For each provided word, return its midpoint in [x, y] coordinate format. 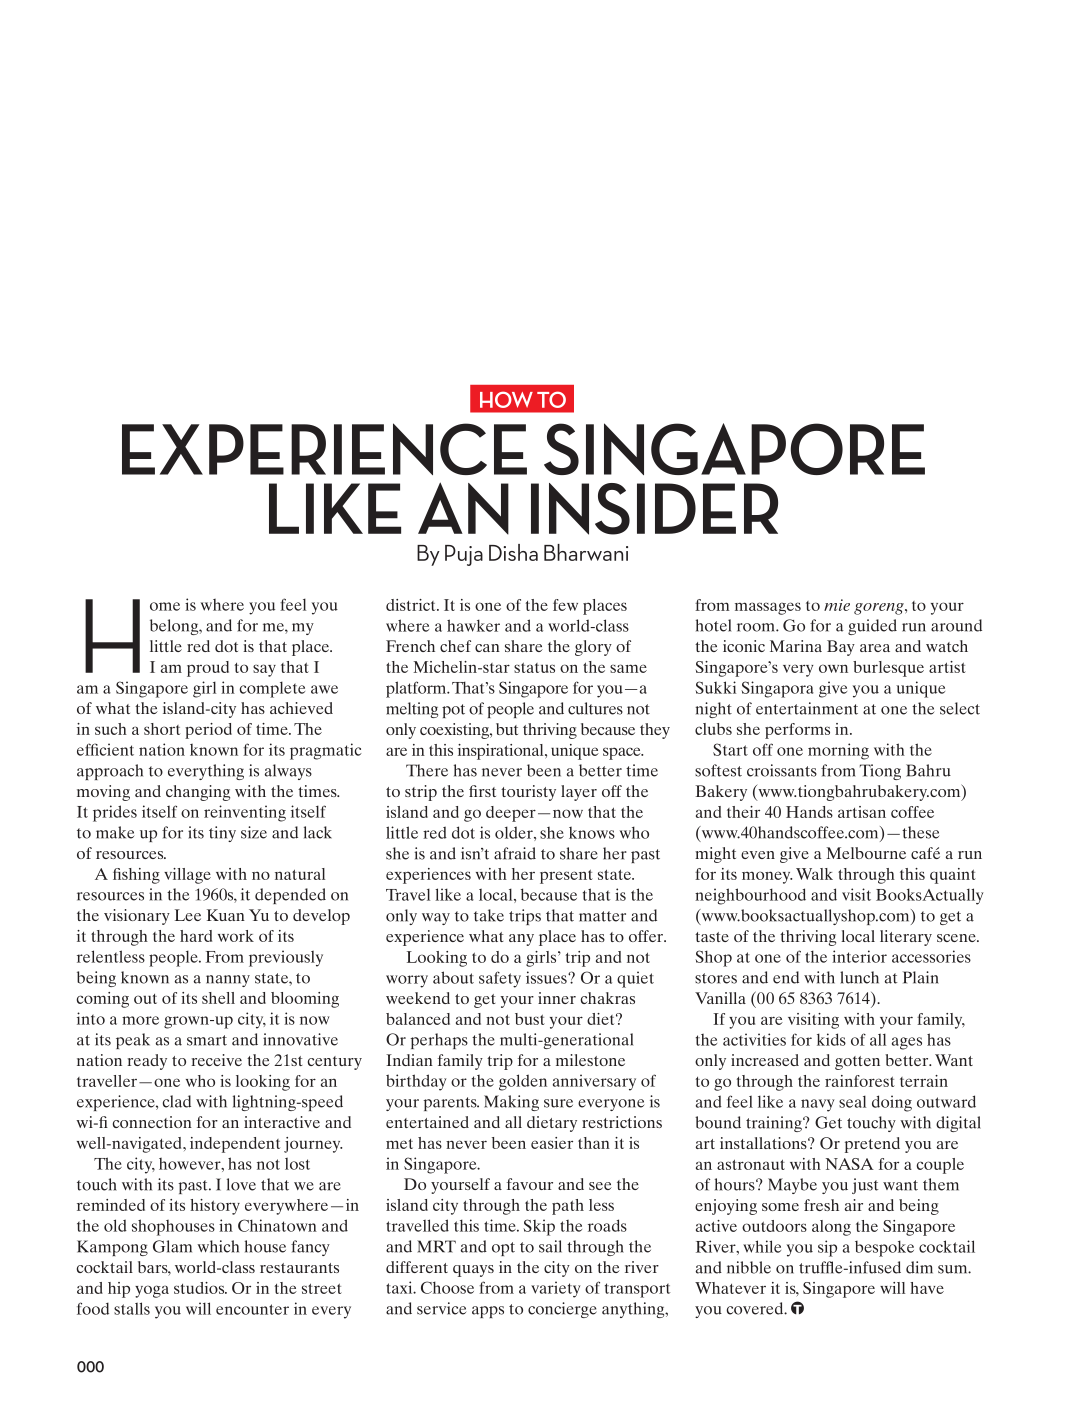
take [489, 915]
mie [837, 605]
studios [200, 1288]
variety [555, 1289]
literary [906, 938]
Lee [188, 915]
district [412, 605]
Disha [513, 552]
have [927, 1288]
